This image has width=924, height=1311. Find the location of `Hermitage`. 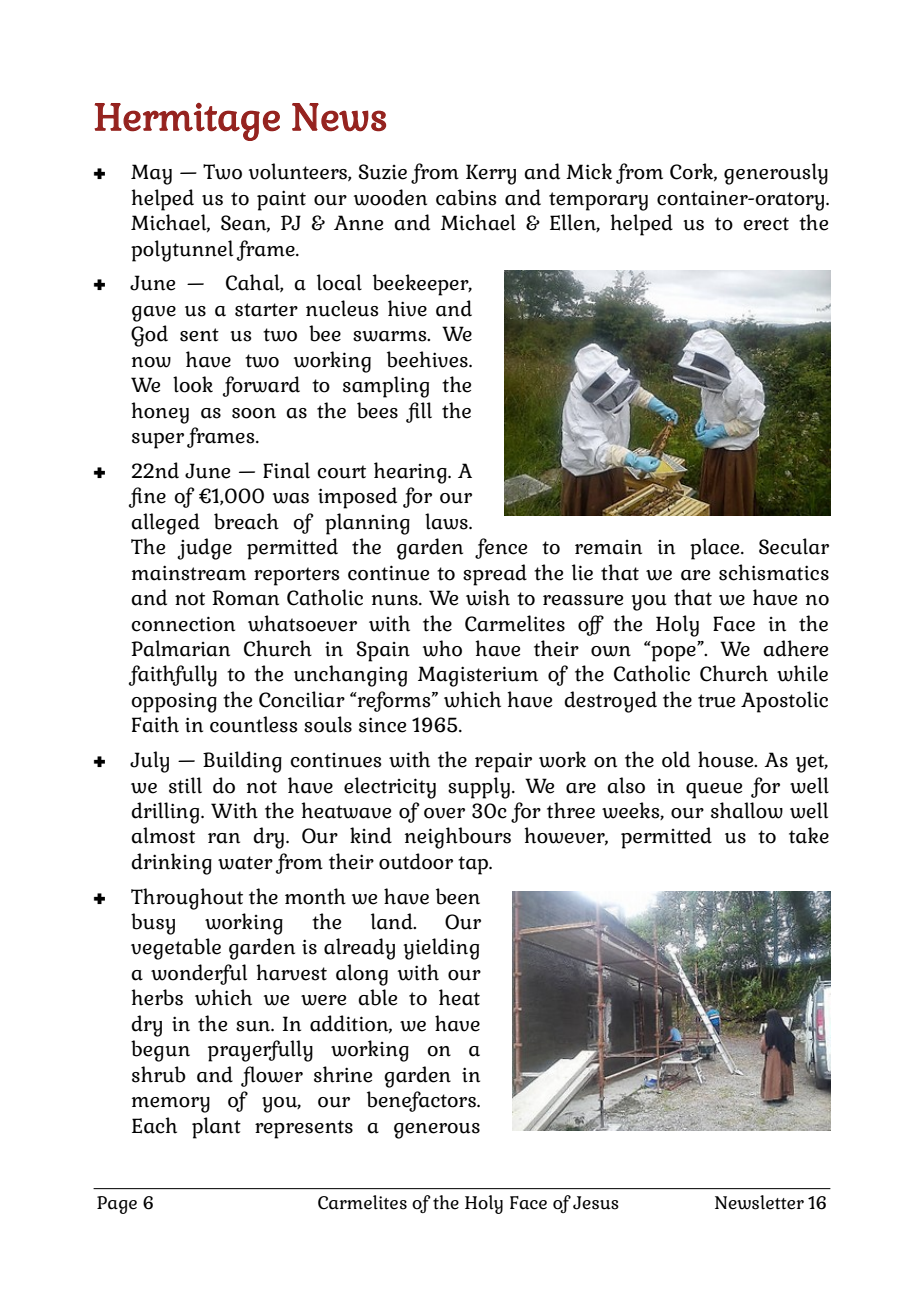

Hermitage is located at coordinates (187, 122).
